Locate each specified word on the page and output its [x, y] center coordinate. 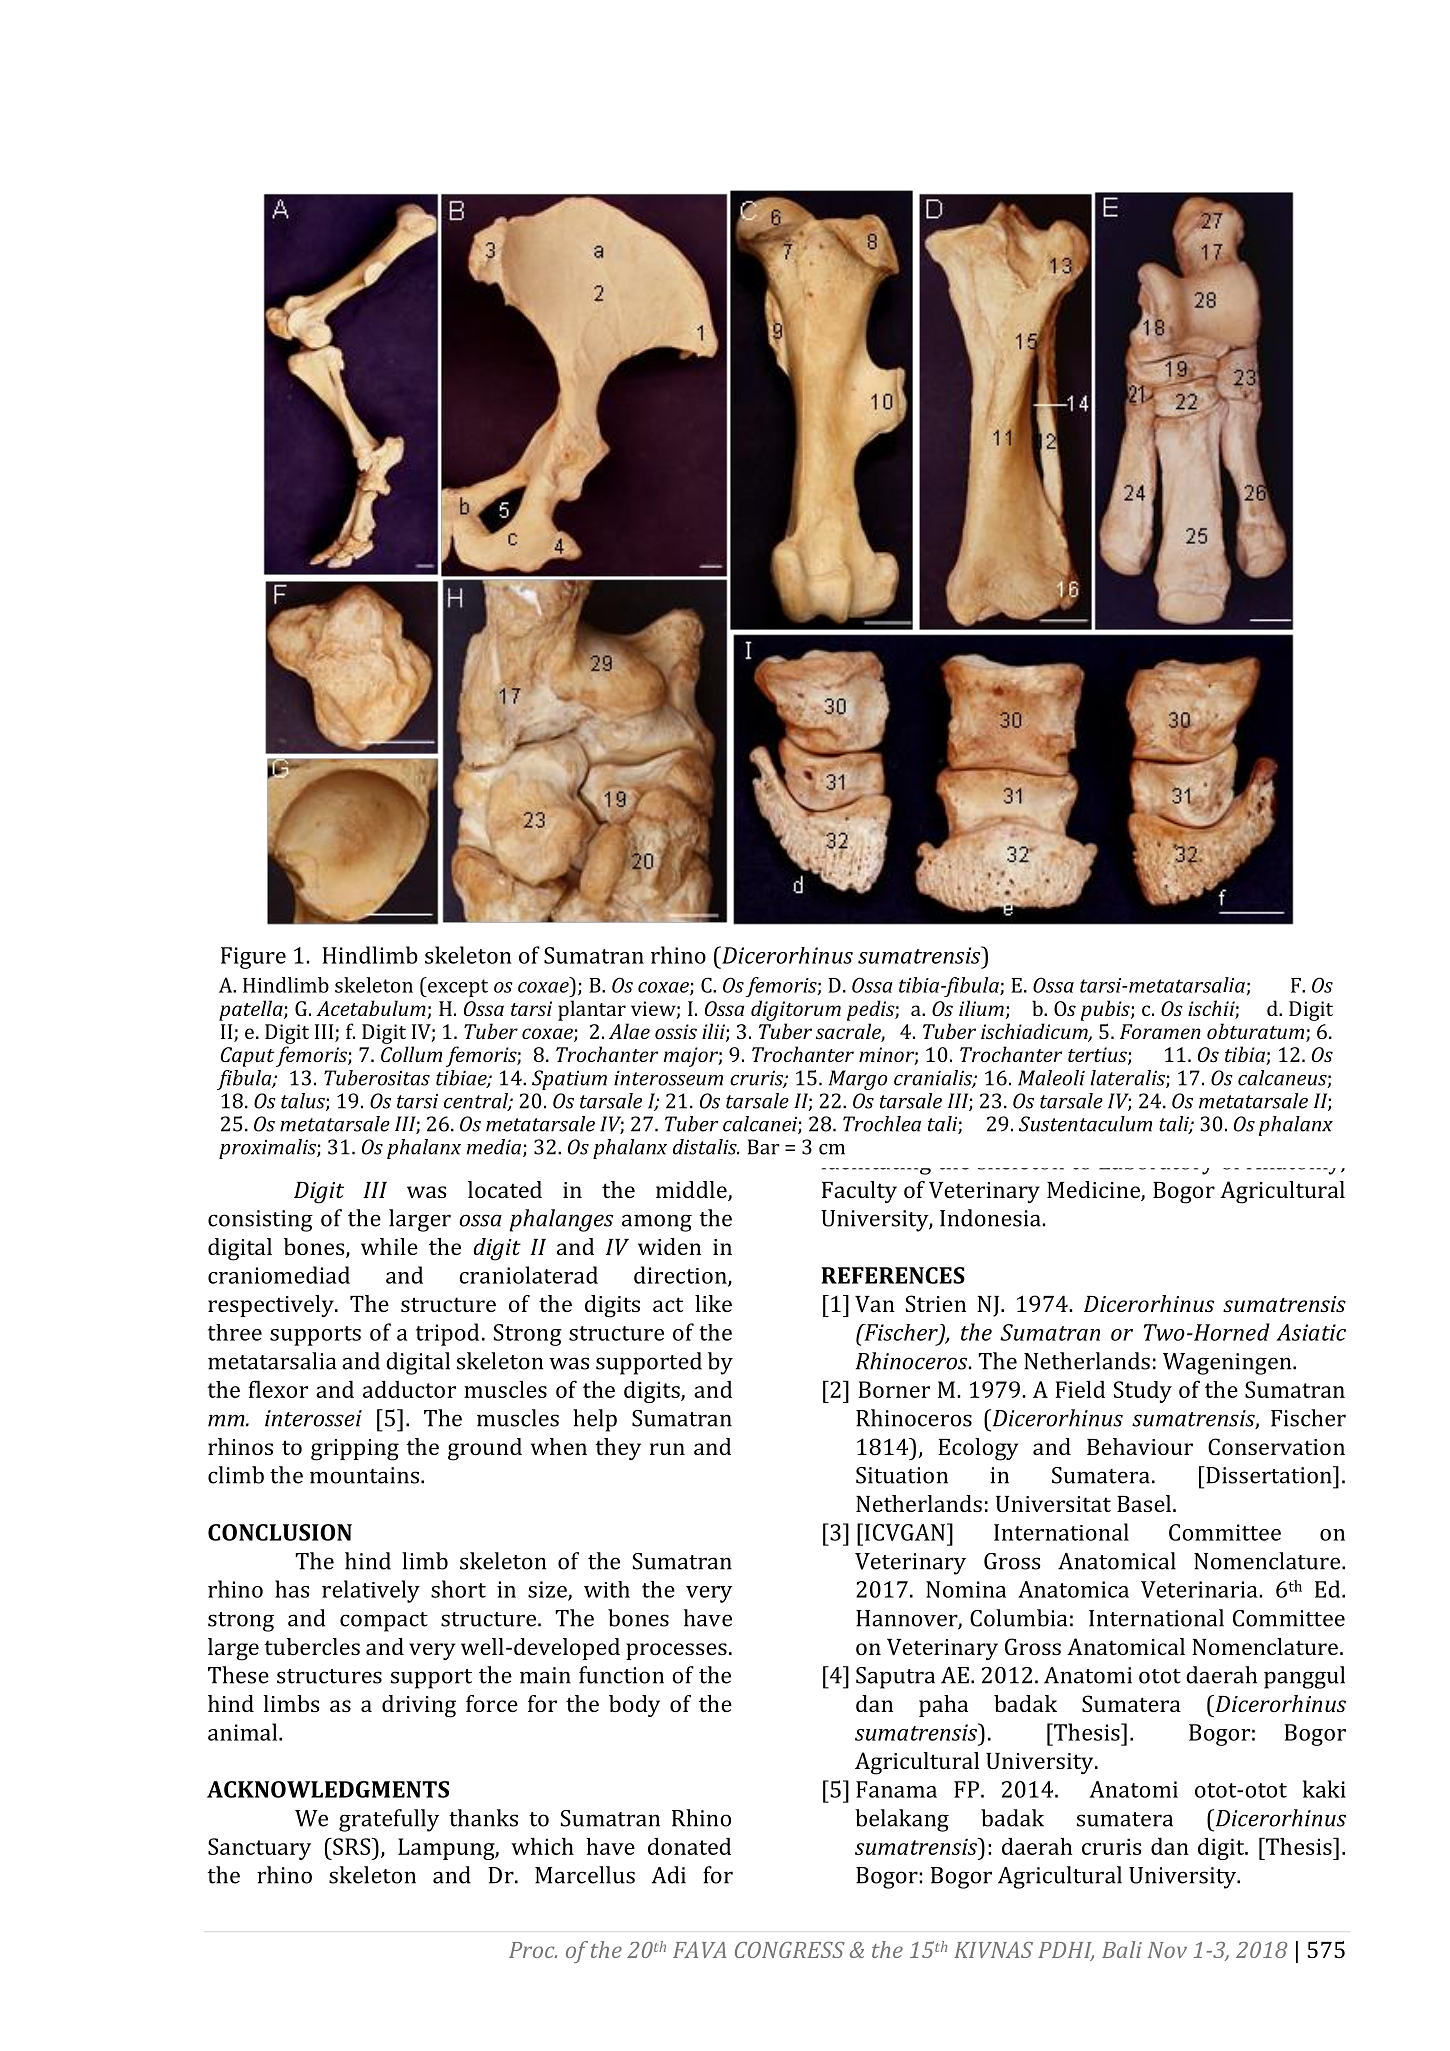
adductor [409, 1389]
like [713, 1303]
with [607, 1589]
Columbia [1018, 1618]
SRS [350, 1846]
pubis [1106, 1010]
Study [1143, 1392]
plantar [592, 1010]
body [634, 1706]
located [505, 1189]
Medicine [1094, 1191]
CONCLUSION [280, 1532]
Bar [764, 1147]
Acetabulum [372, 1009]
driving [419, 1706]
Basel [1144, 1503]
